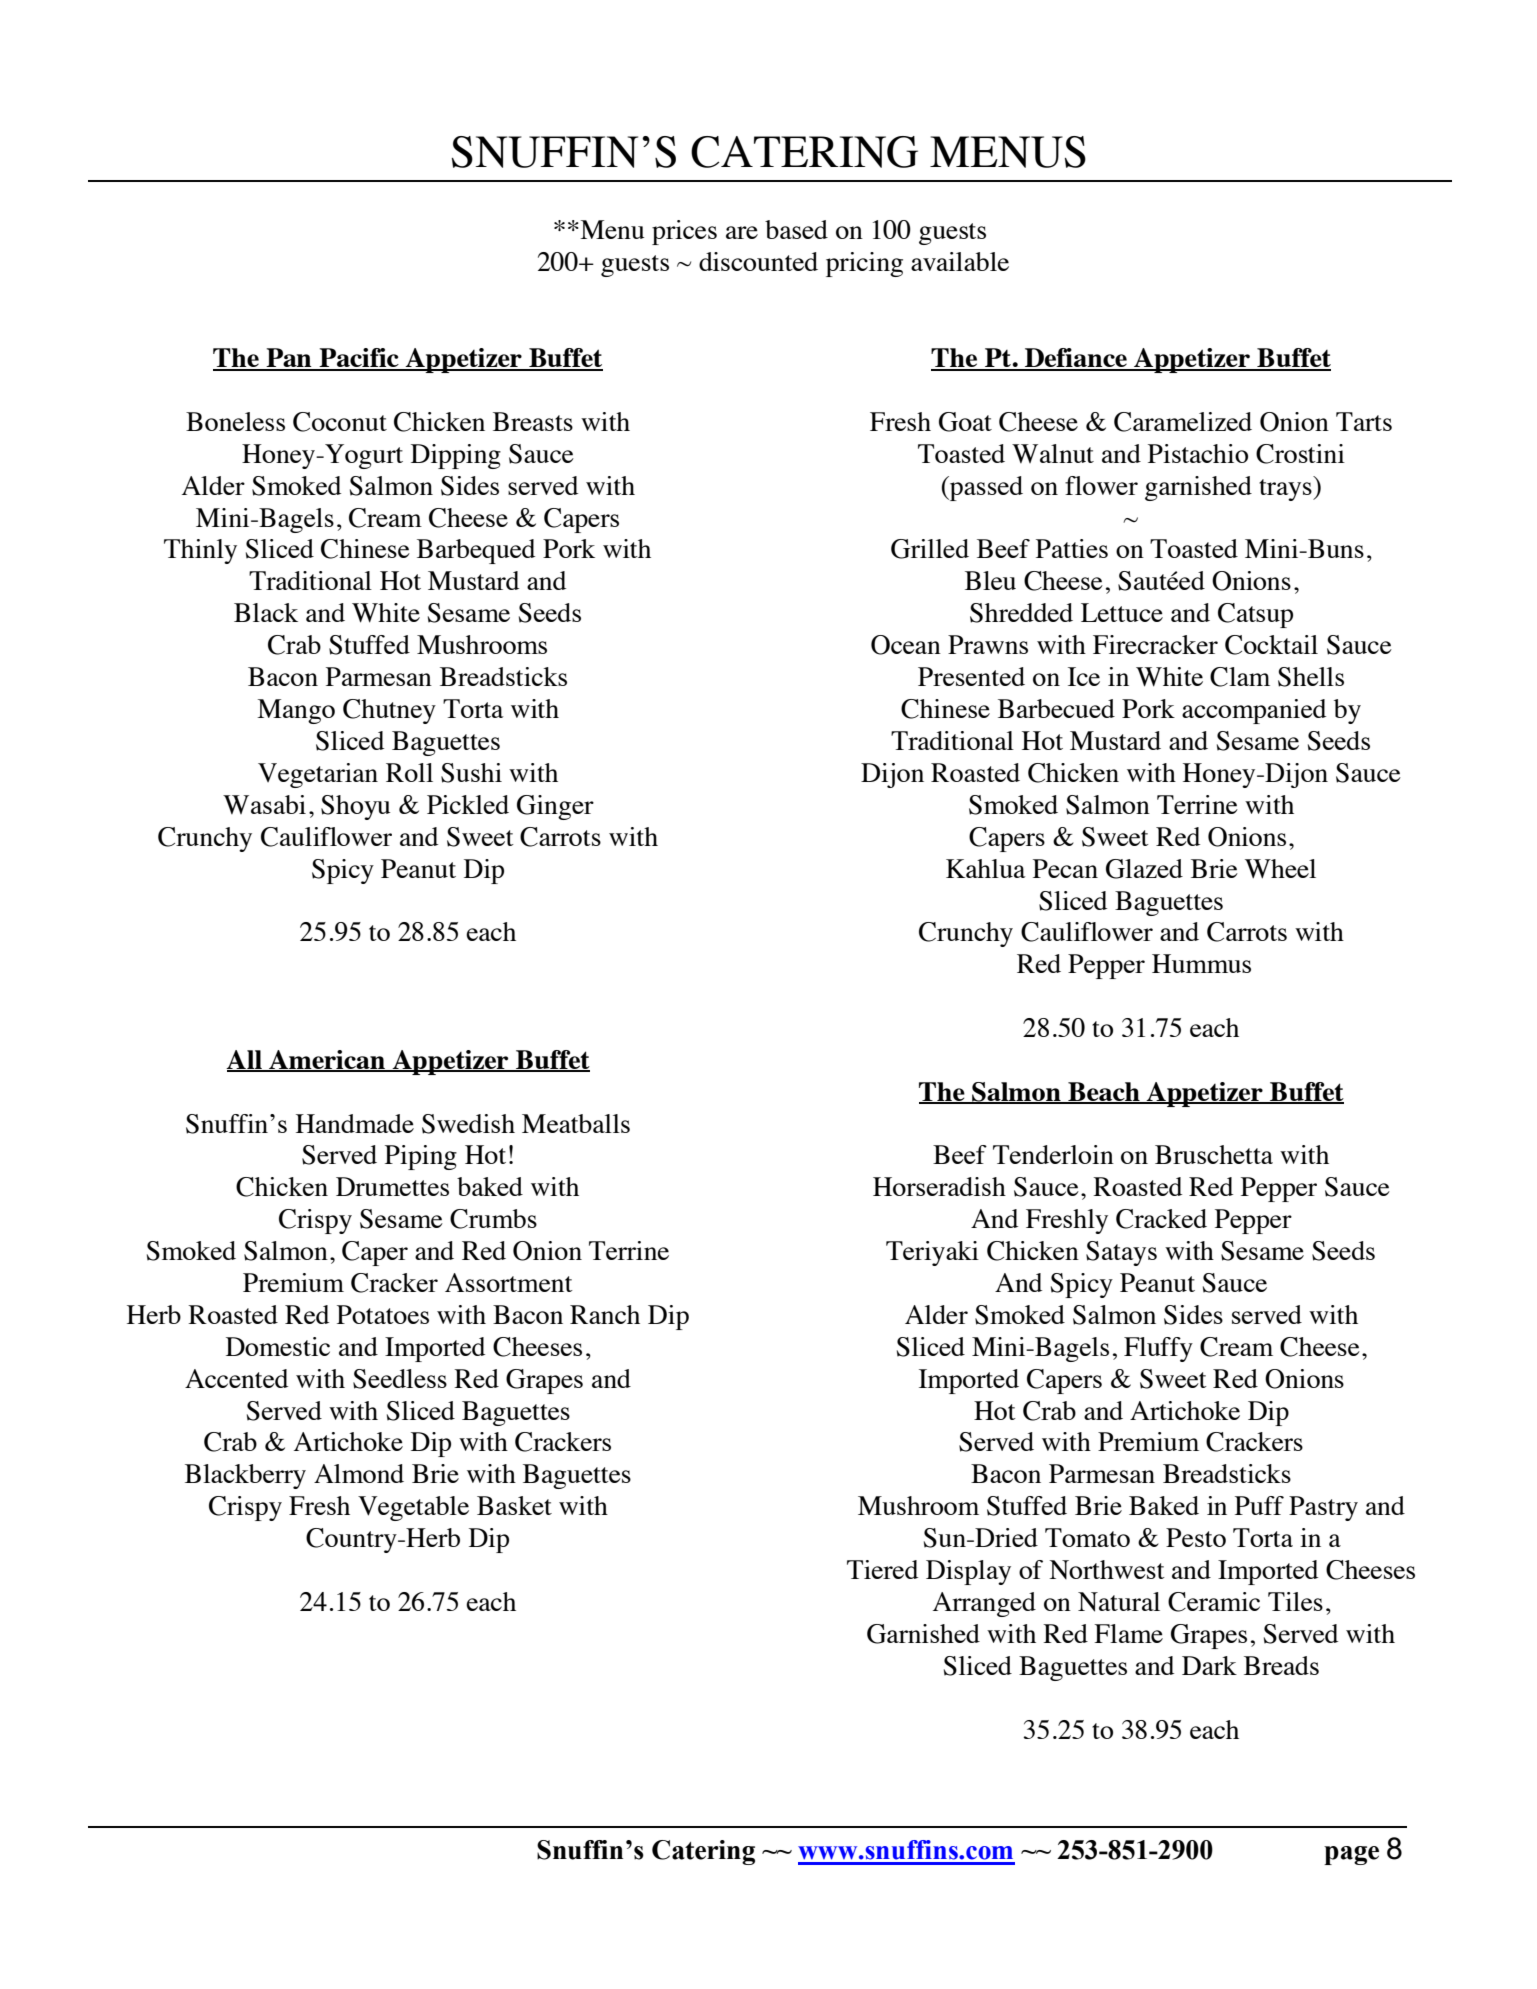  What do you see at coordinates (758, 261) in the screenshot?
I see `discounted` at bounding box center [758, 261].
